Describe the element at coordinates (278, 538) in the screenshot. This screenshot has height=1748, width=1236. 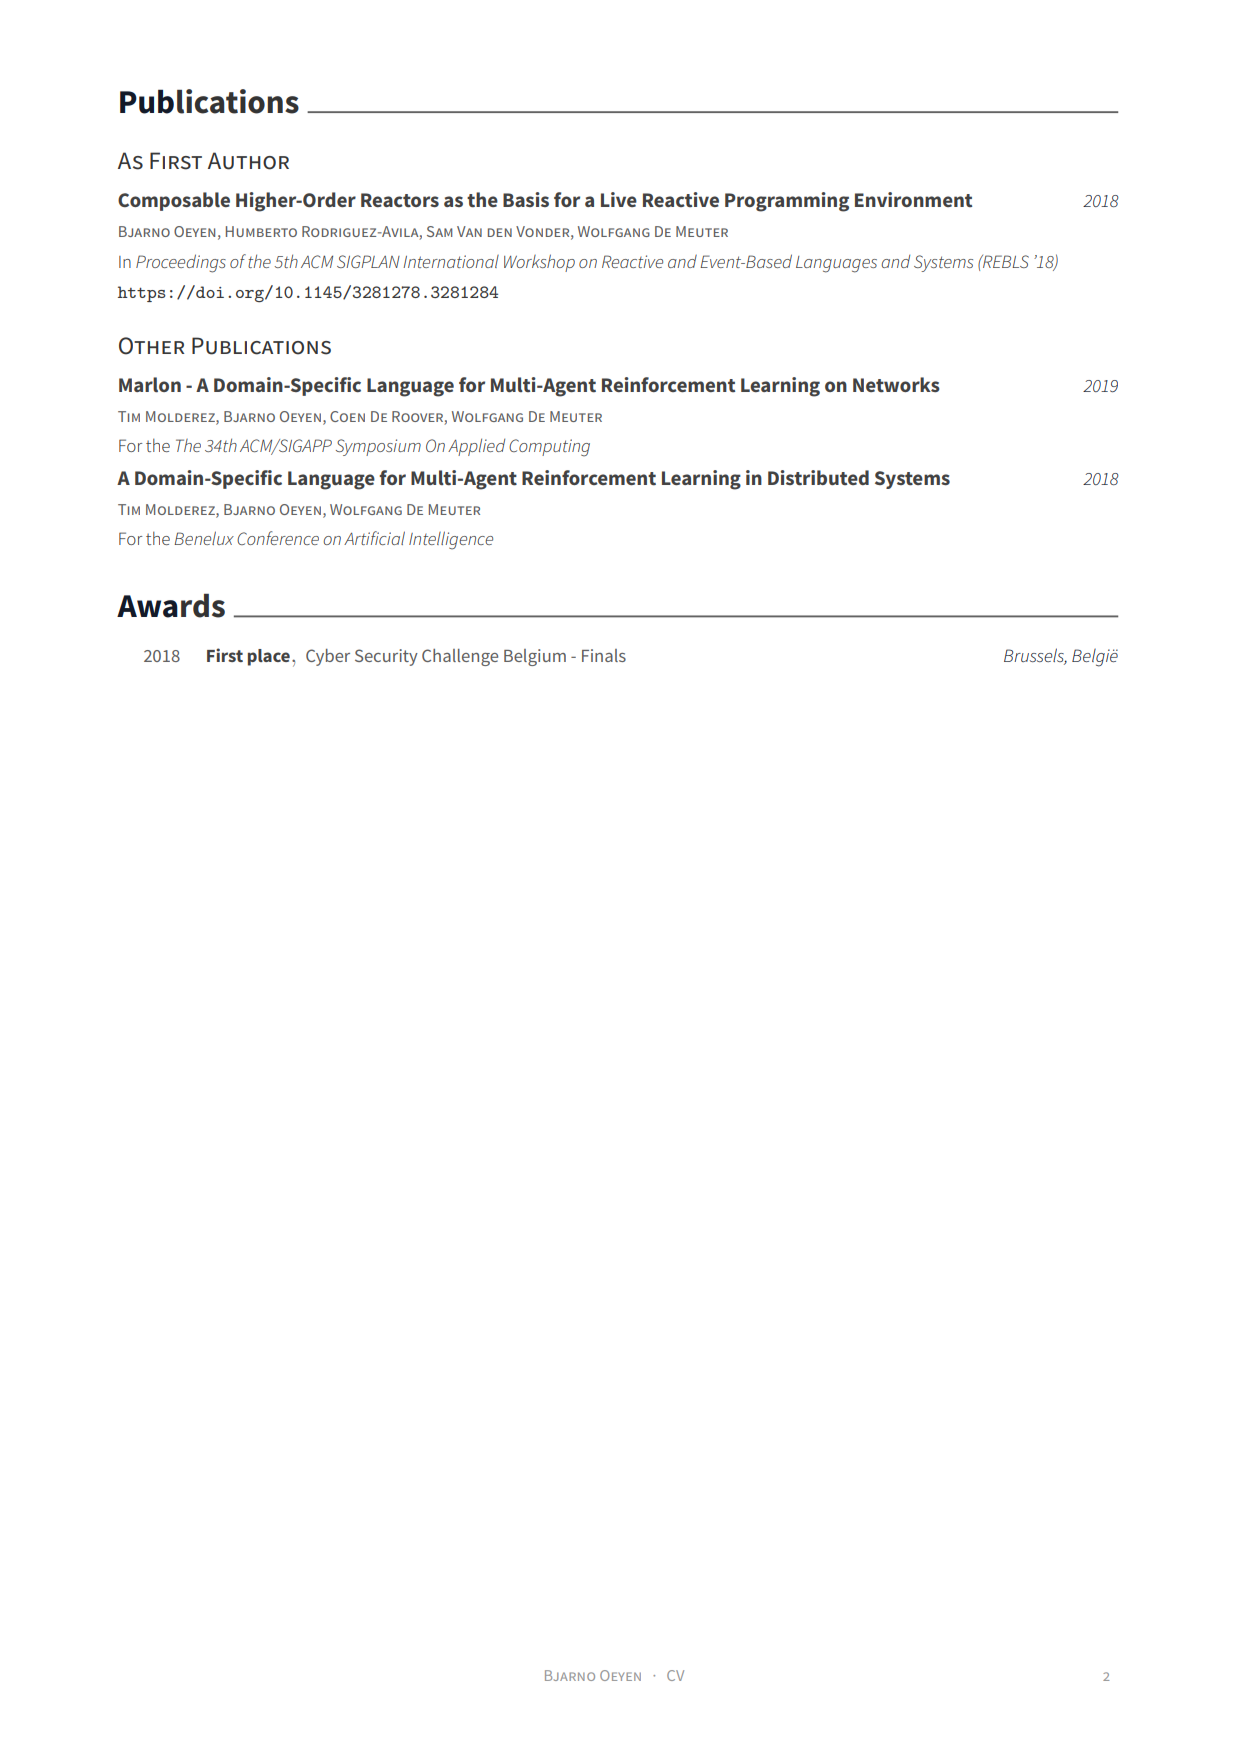
I see `Conference` at that location.
